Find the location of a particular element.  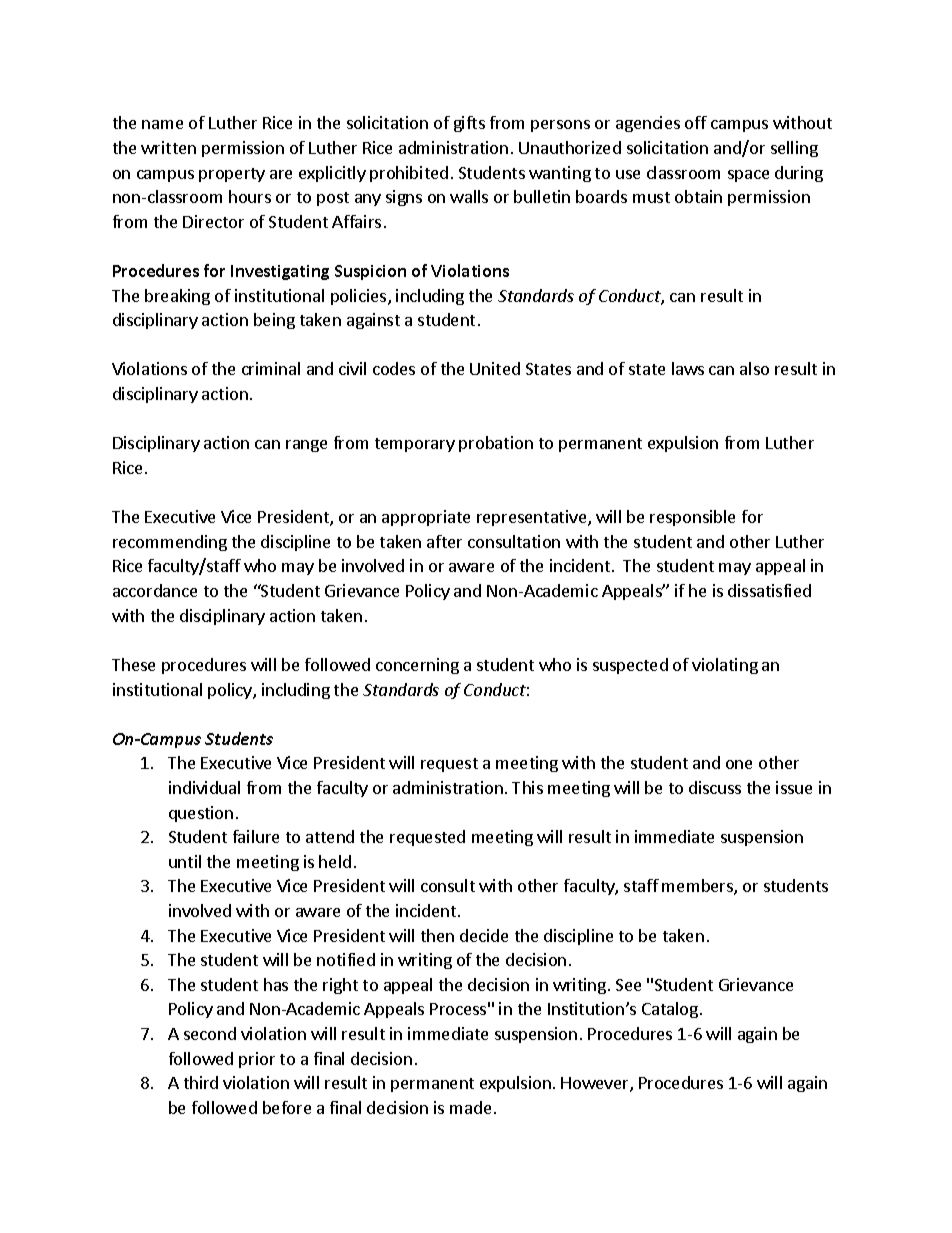

accordance is located at coordinates (155, 590).
